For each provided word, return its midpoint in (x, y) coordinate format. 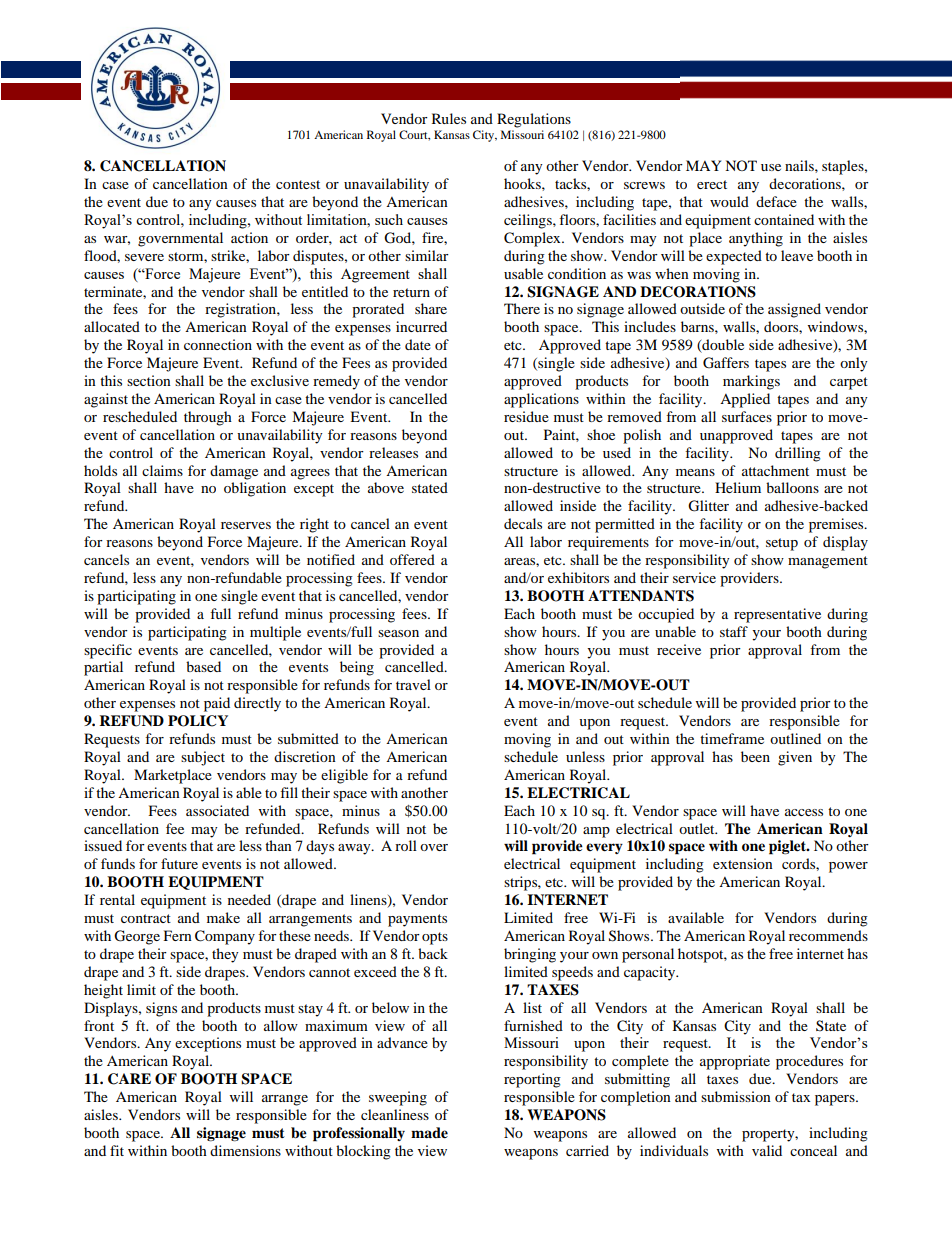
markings (751, 382)
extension (743, 863)
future (179, 863)
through (208, 418)
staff (734, 631)
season (398, 633)
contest (298, 184)
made (429, 1133)
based (203, 666)
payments (417, 920)
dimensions (245, 1150)
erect (712, 184)
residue (526, 416)
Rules (449, 118)
